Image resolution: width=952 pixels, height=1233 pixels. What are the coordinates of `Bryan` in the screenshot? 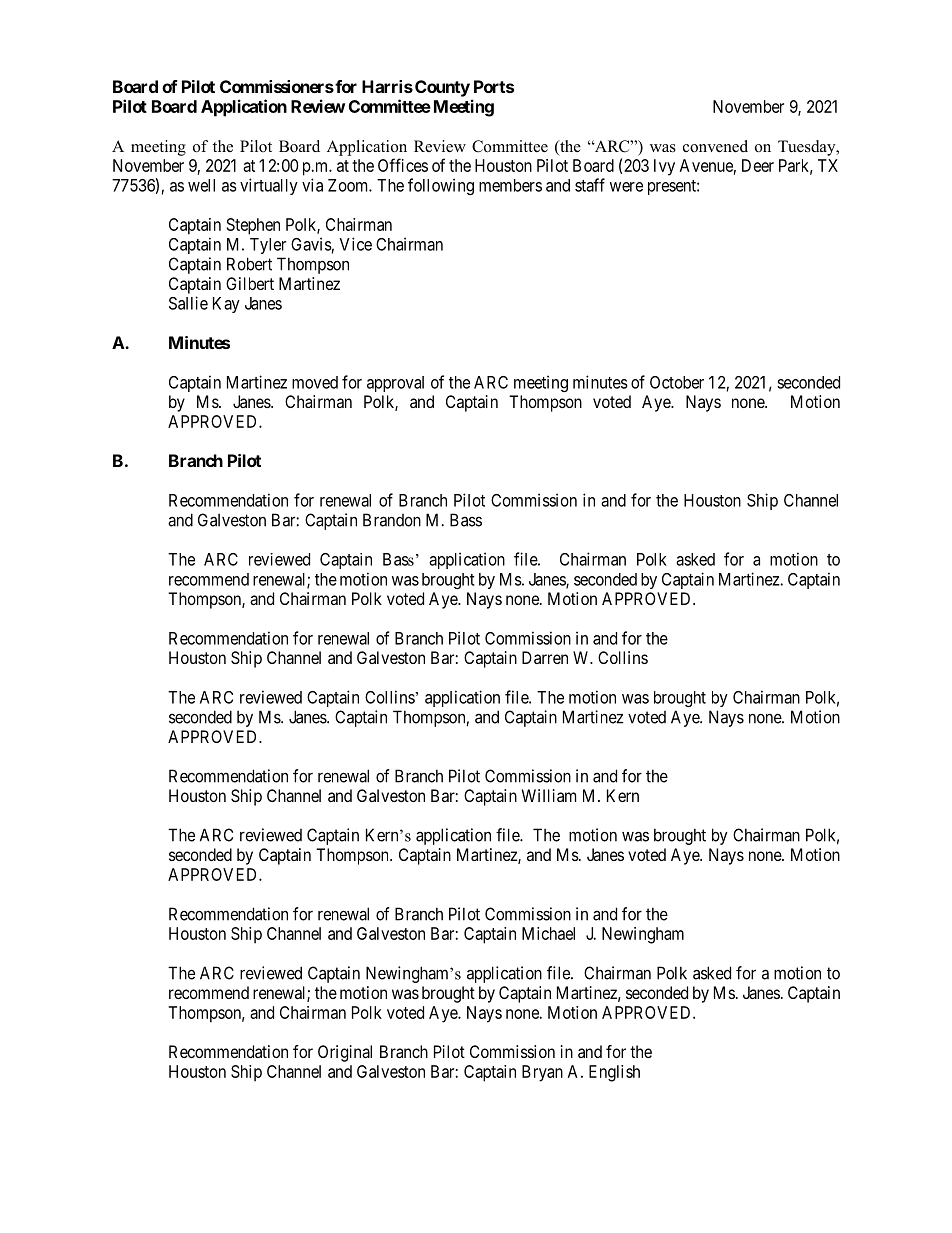 It's located at (542, 1073).
